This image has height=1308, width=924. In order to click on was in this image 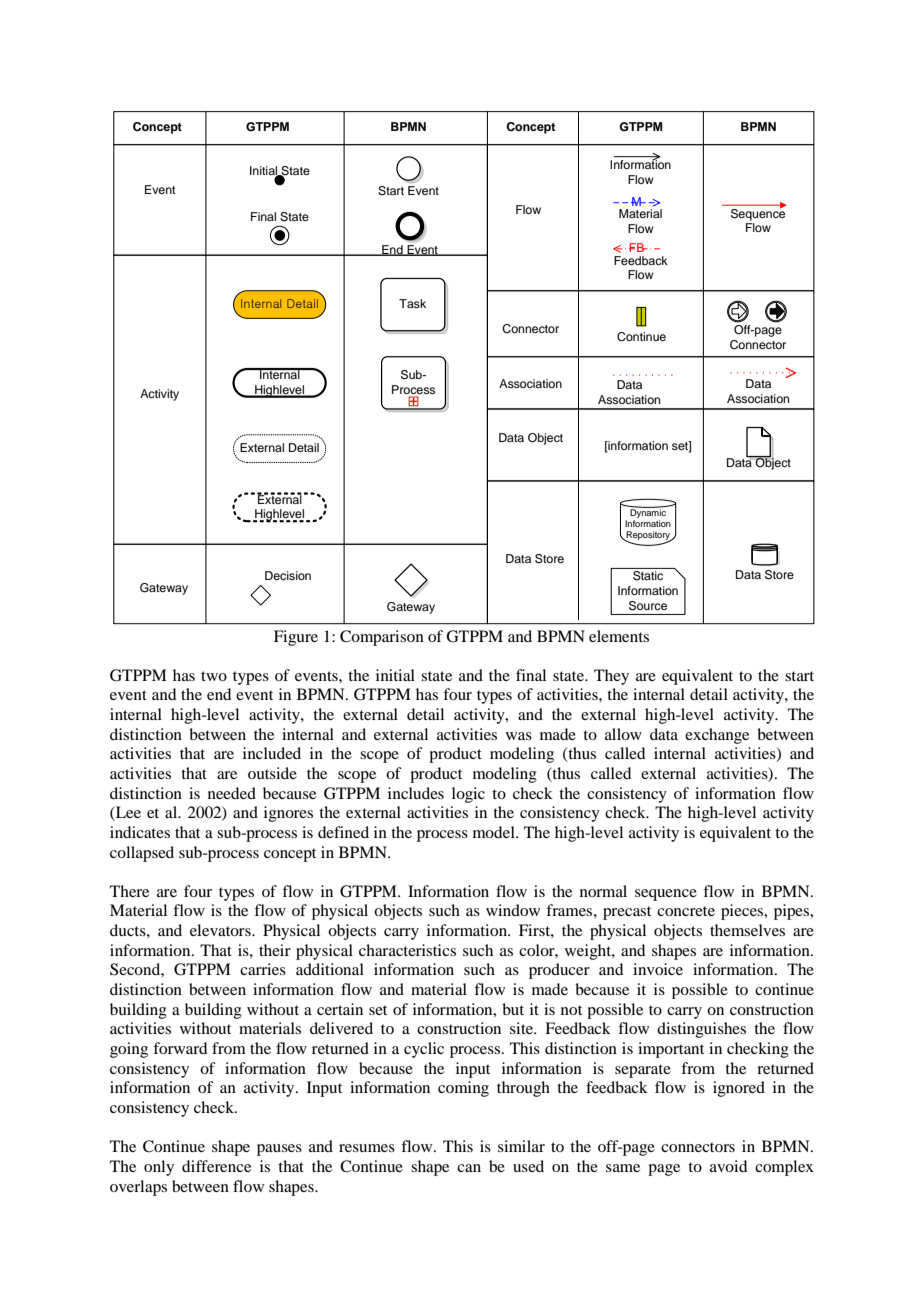, I will do `click(519, 736)`.
